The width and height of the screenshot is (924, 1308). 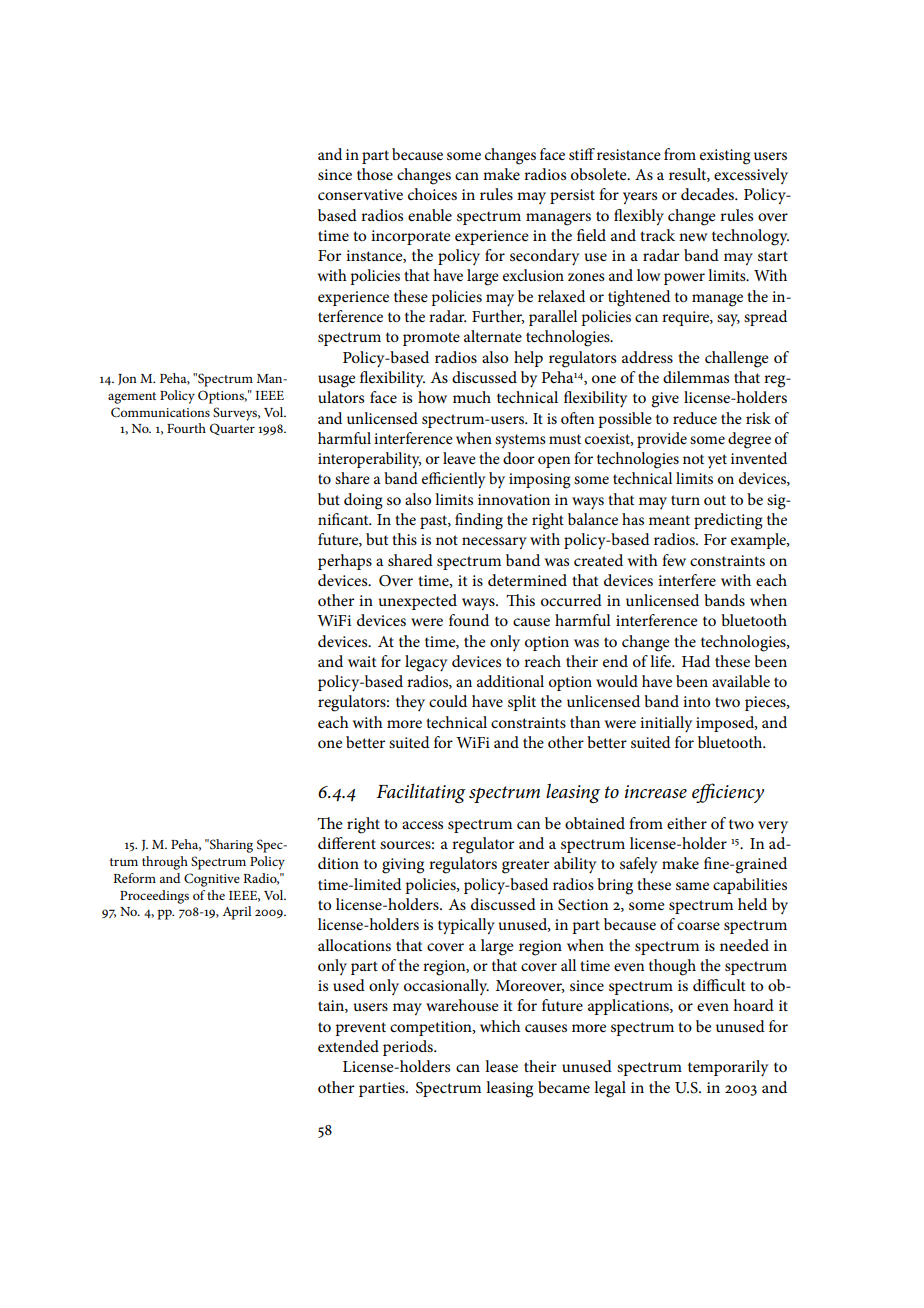 I want to click on dilemmas, so click(x=696, y=377).
